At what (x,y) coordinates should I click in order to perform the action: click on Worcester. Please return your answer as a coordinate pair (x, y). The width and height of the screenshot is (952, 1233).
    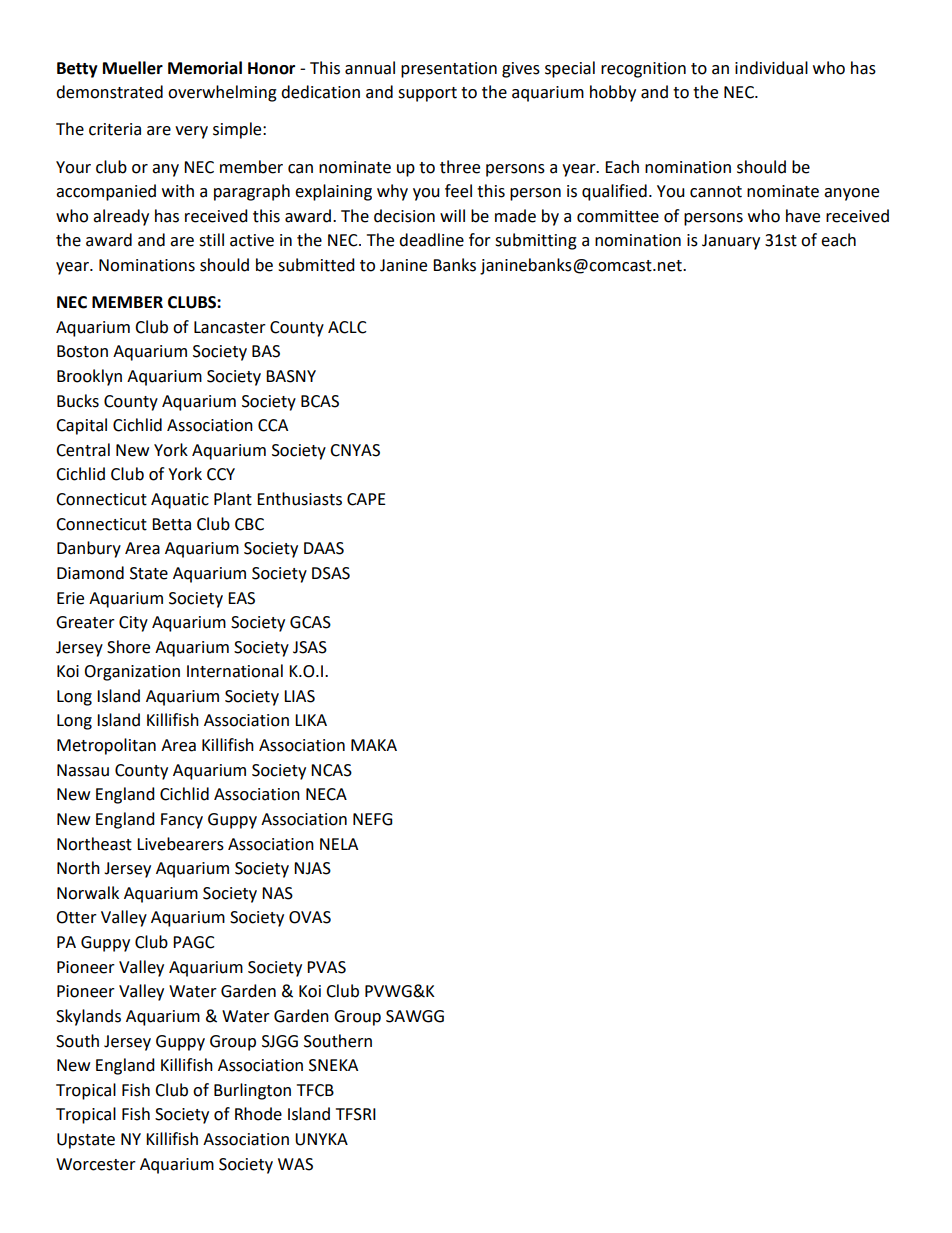
    Looking at the image, I should click on (96, 1164).
